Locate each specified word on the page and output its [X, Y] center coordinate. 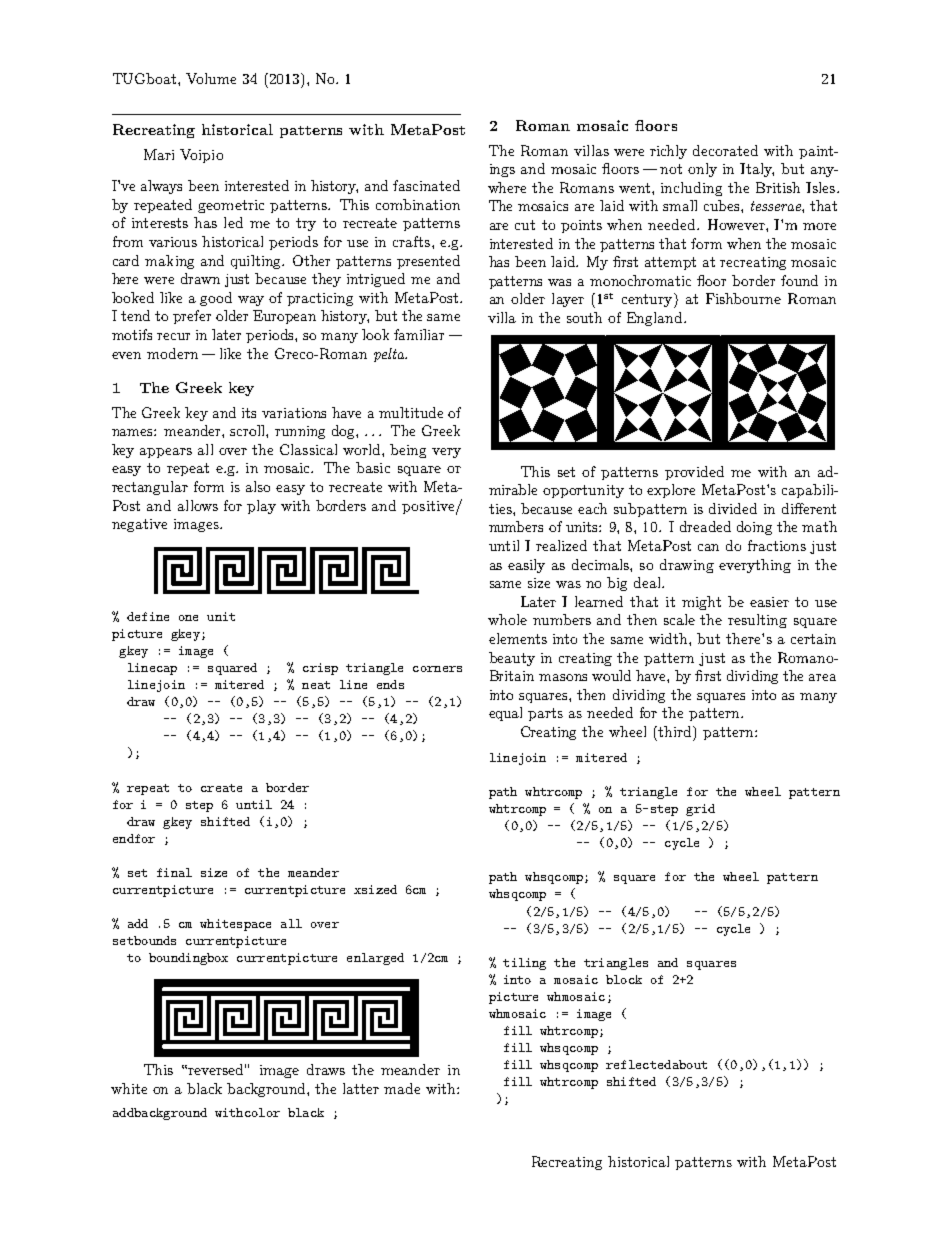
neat [316, 685]
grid [700, 810]
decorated [725, 150]
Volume [211, 78]
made [402, 1088]
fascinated [426, 185]
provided [694, 473]
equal [505, 714]
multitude [411, 412]
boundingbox [188, 959]
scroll [248, 430]
